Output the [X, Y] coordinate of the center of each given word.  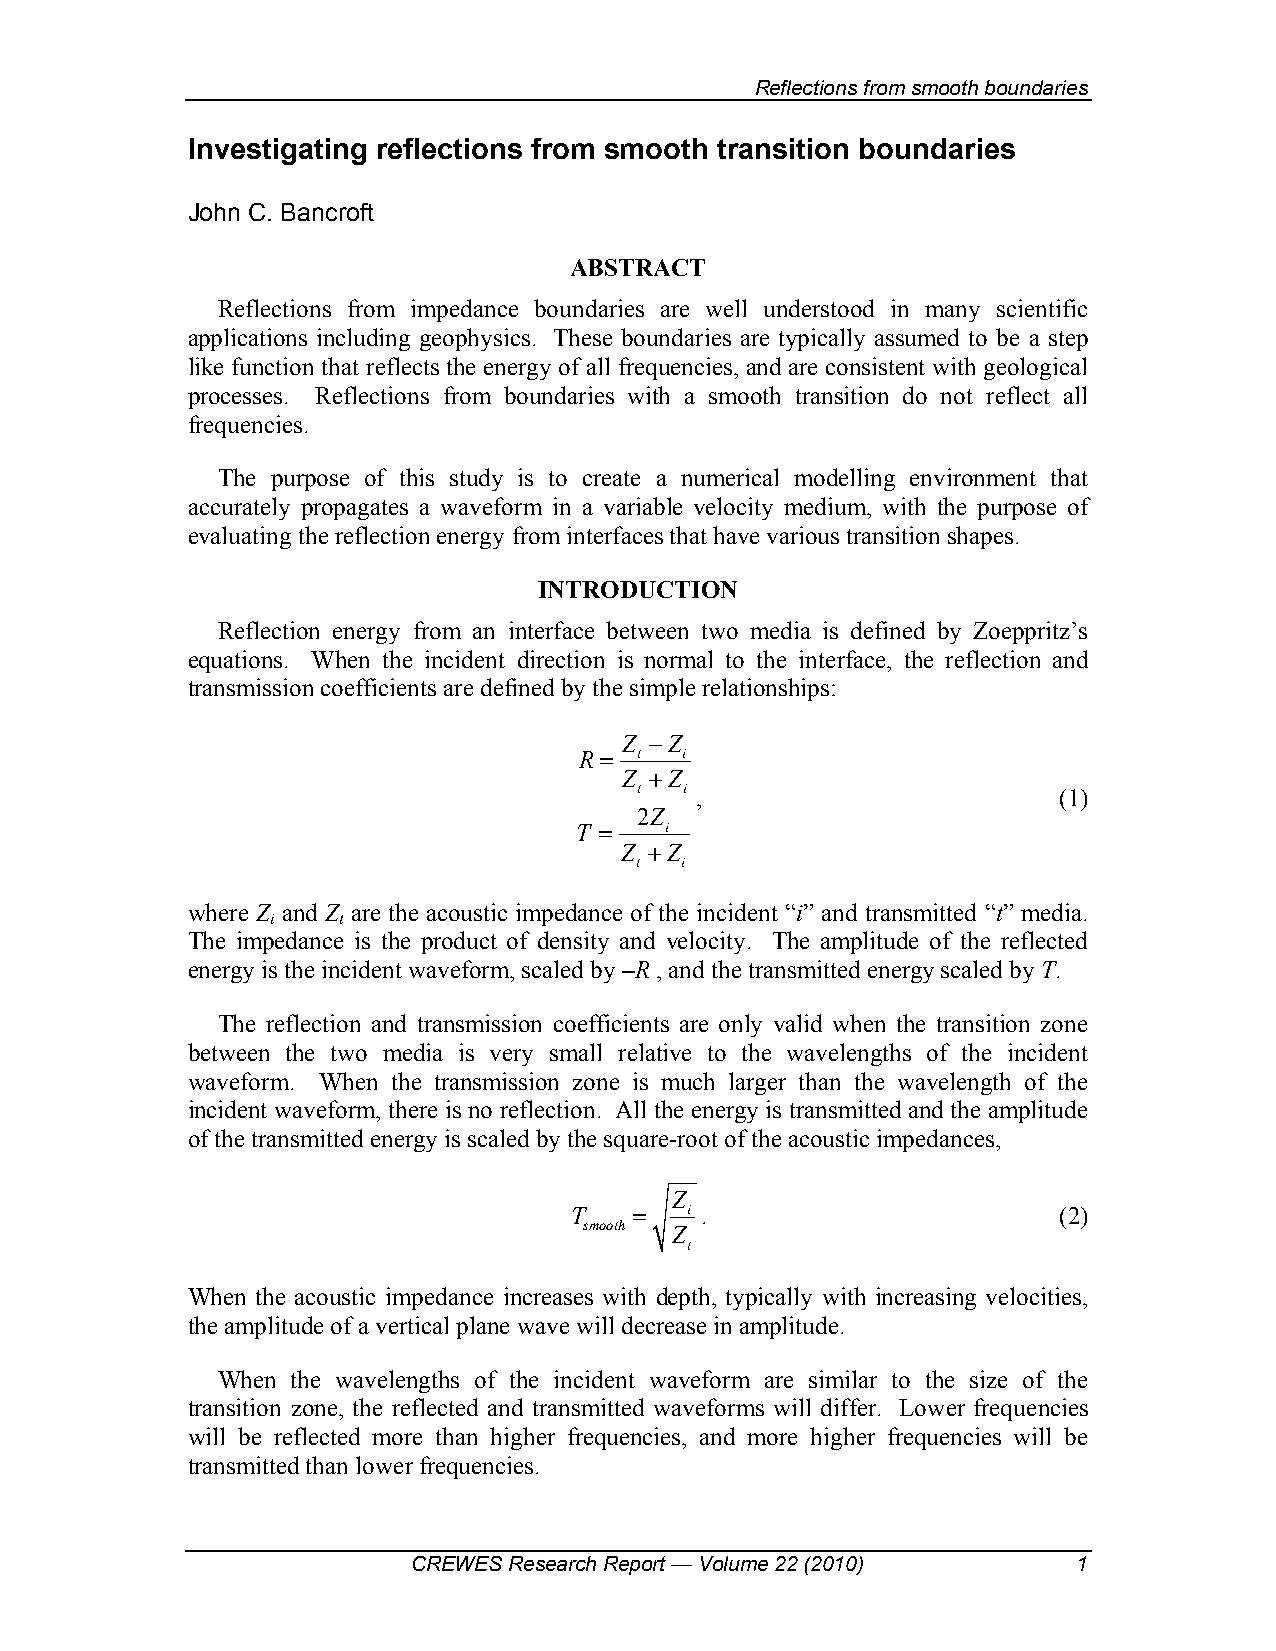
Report [635, 1565]
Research [552, 1563]
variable [643, 506]
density [573, 942]
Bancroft [328, 212]
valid [798, 1023]
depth [685, 1298]
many [952, 313]
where [218, 912]
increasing [926, 1298]
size [988, 1379]
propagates [354, 510]
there [413, 1109]
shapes [980, 537]
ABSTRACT [638, 267]
